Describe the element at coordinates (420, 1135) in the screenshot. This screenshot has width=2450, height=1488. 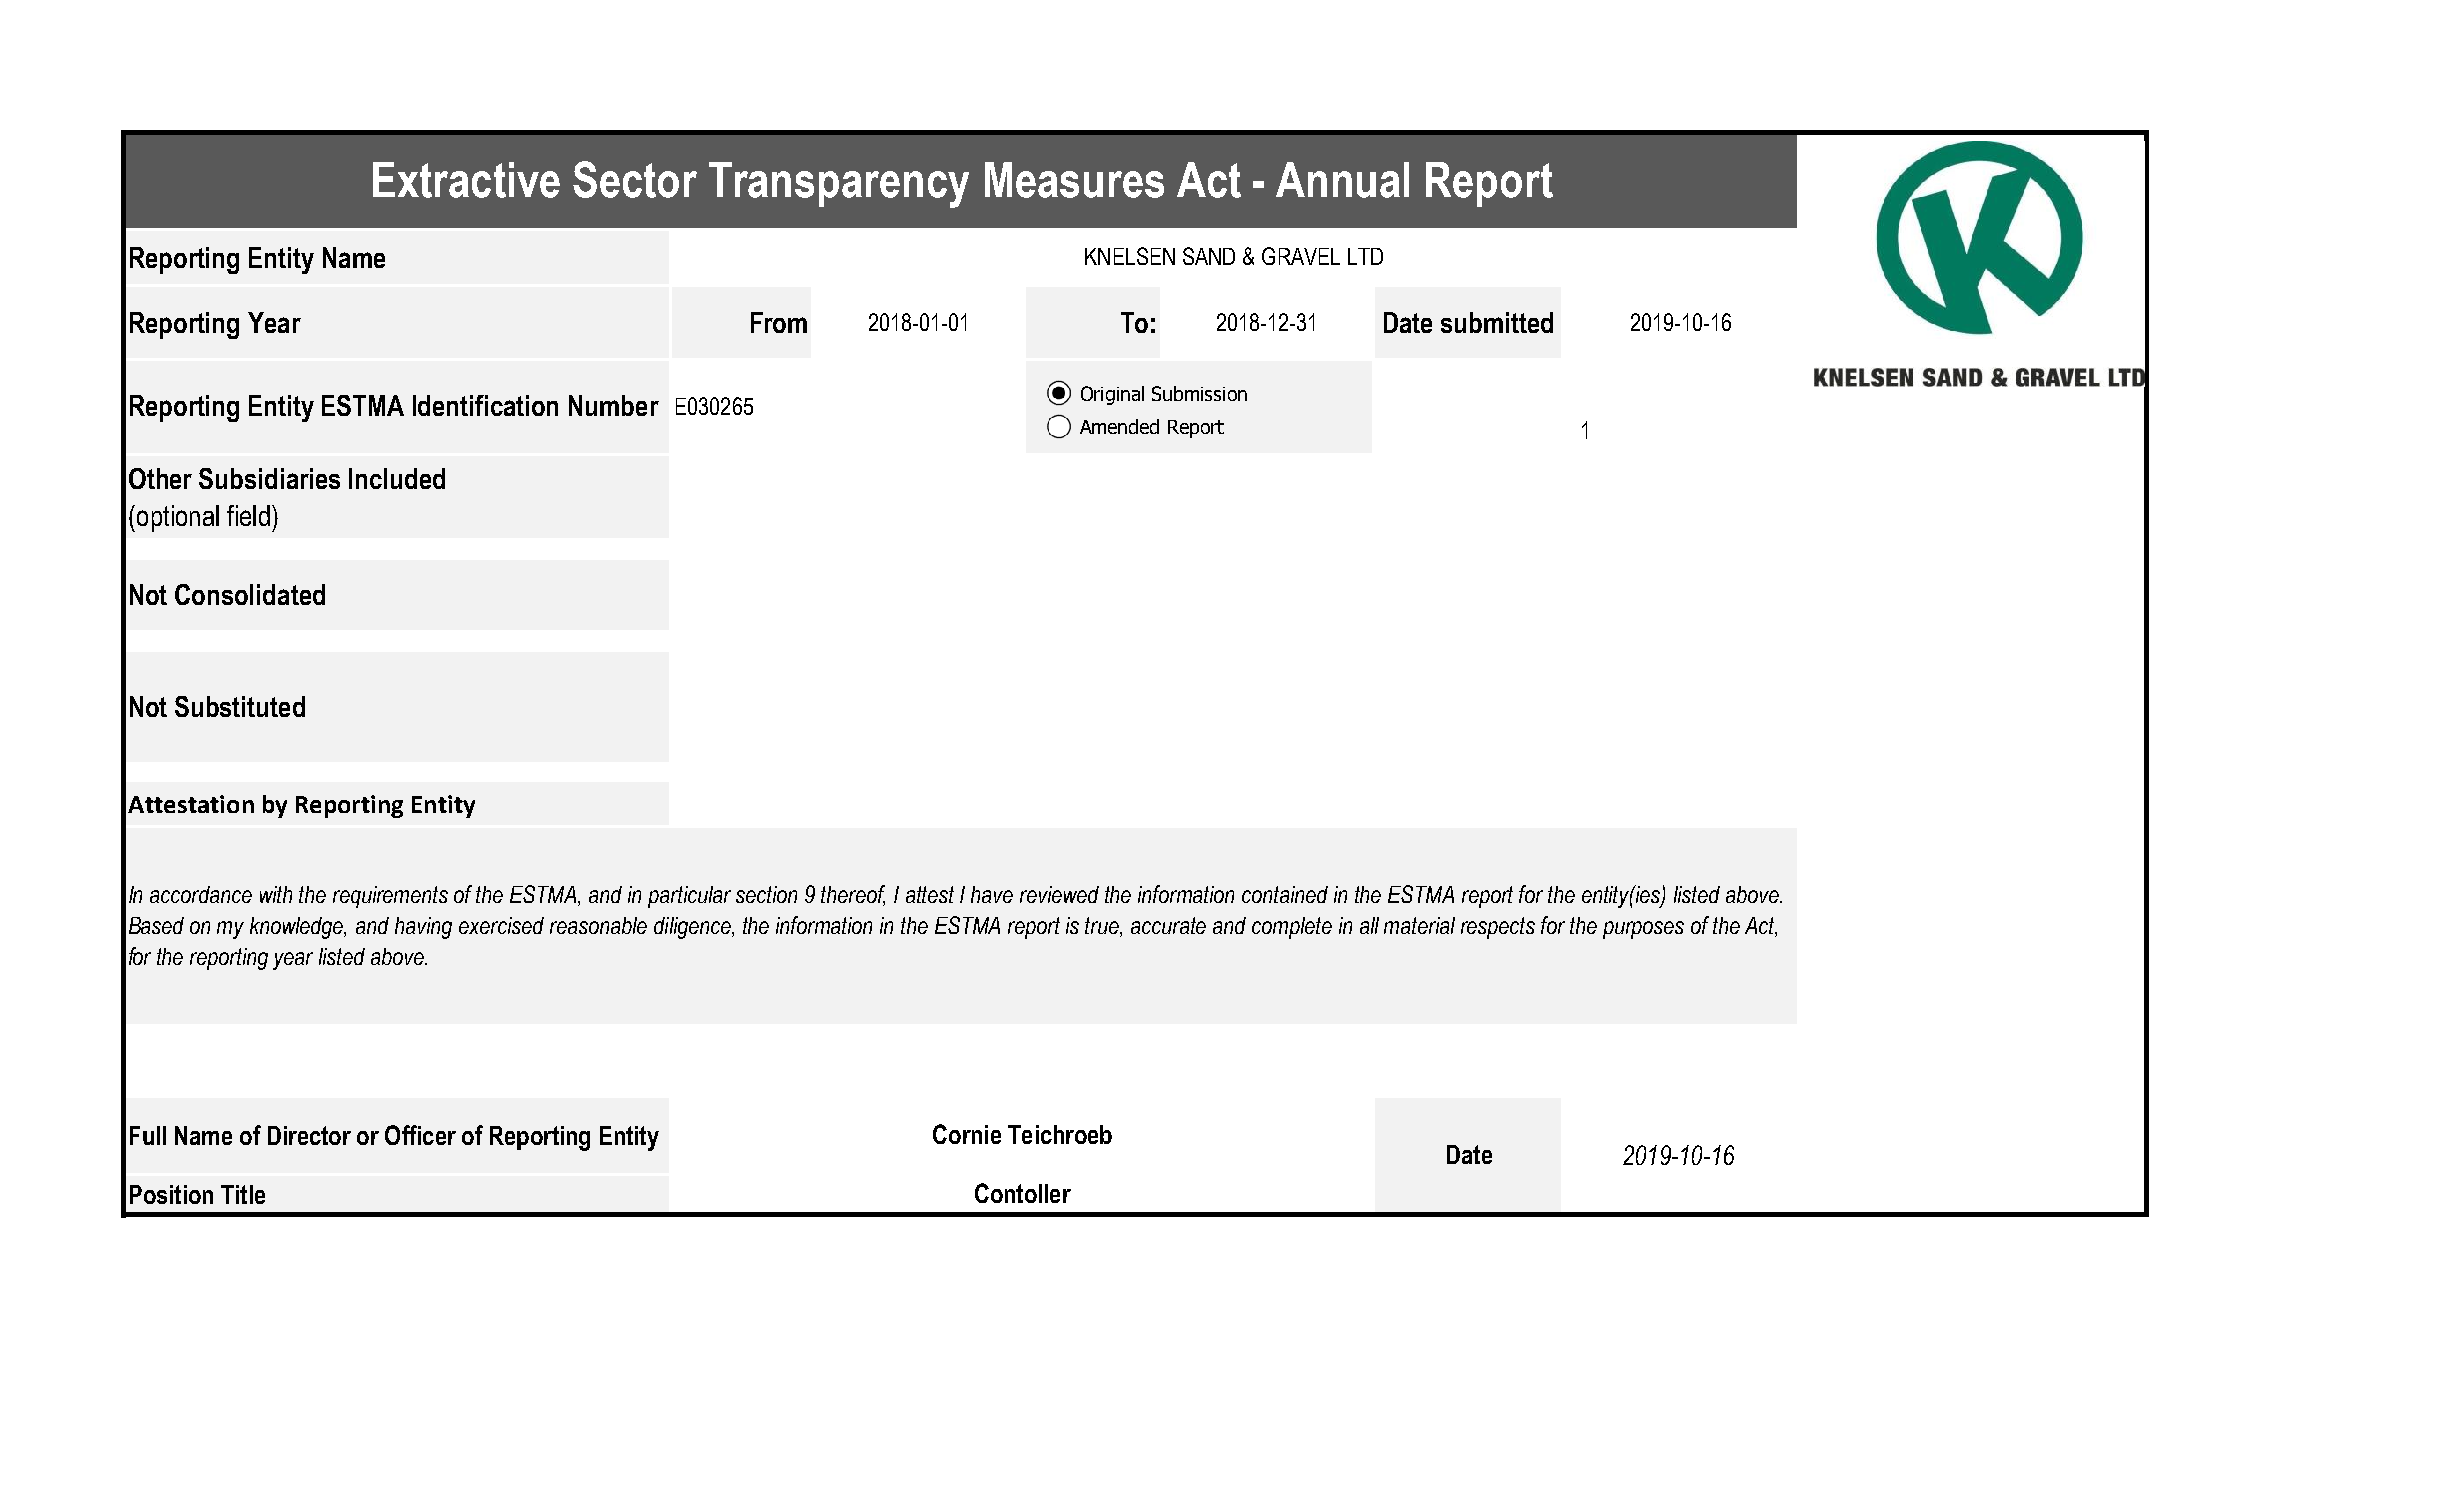
I see `Officer` at that location.
